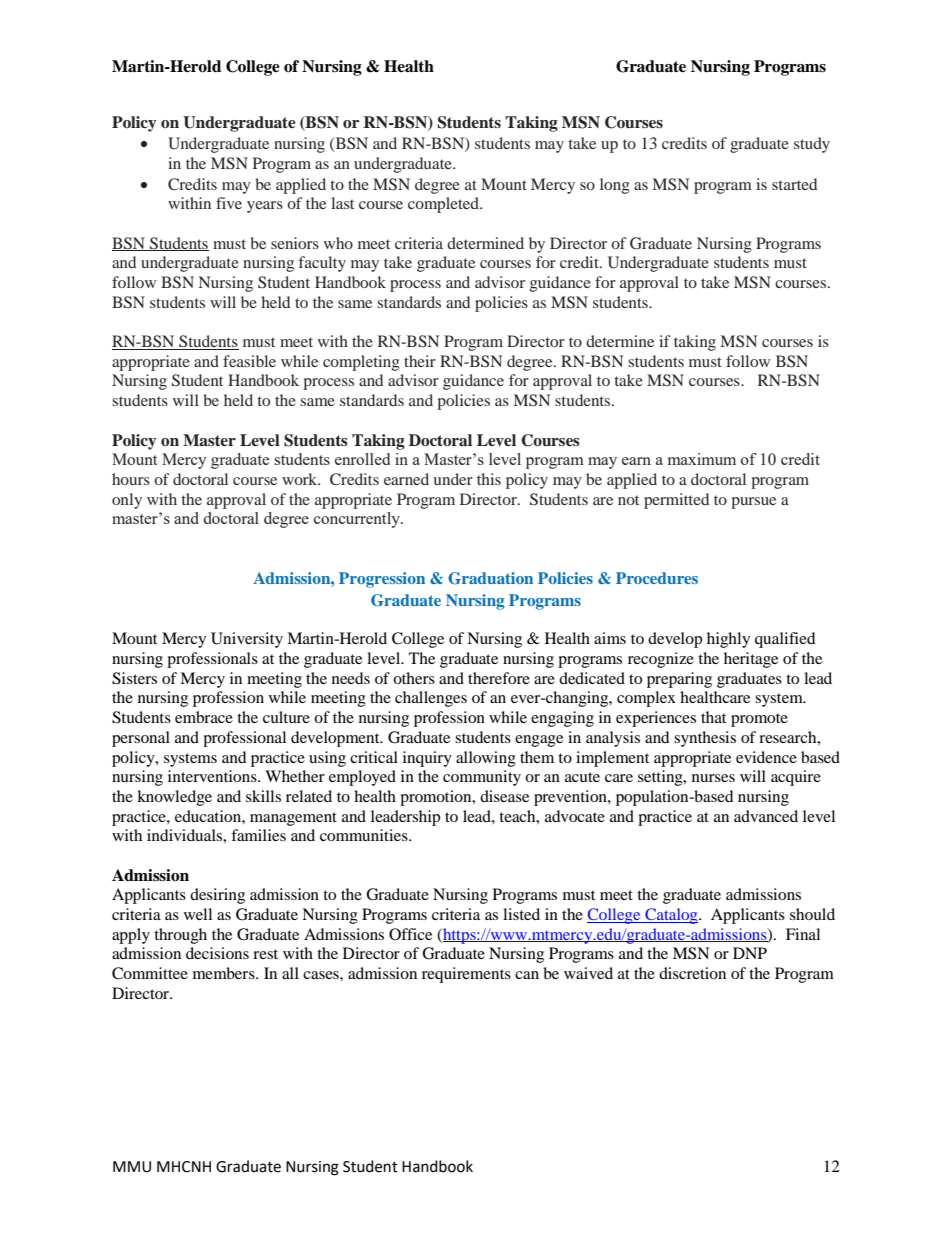 This screenshot has width=952, height=1233. What do you see at coordinates (702, 459) in the screenshot?
I see `maximum` at bounding box center [702, 459].
